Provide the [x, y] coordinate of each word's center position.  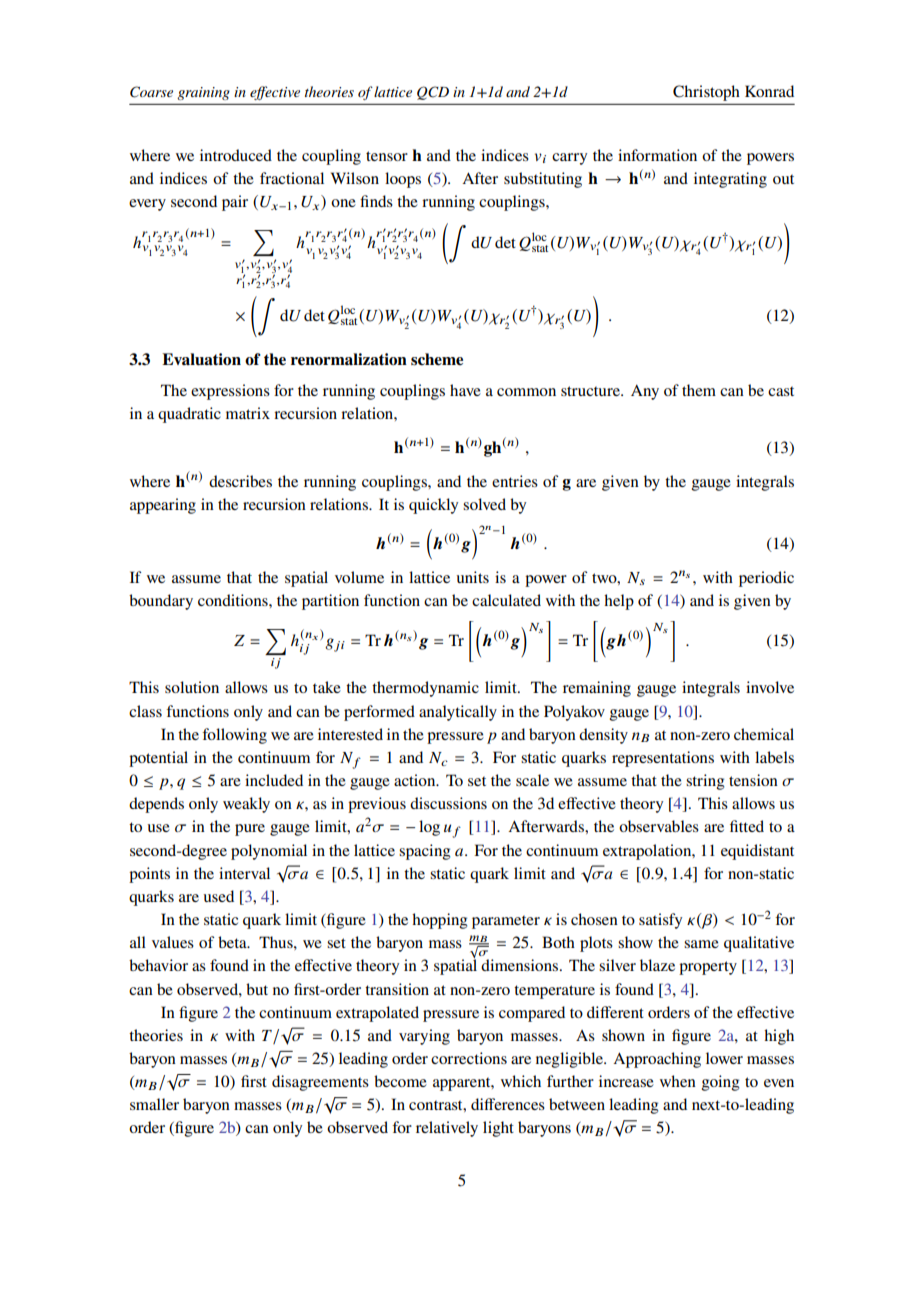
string [705, 782]
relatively [447, 1129]
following [234, 736]
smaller [154, 1104]
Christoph [706, 93]
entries [515, 481]
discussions [448, 803]
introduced [236, 155]
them [699, 390]
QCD [433, 93]
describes [240, 481]
